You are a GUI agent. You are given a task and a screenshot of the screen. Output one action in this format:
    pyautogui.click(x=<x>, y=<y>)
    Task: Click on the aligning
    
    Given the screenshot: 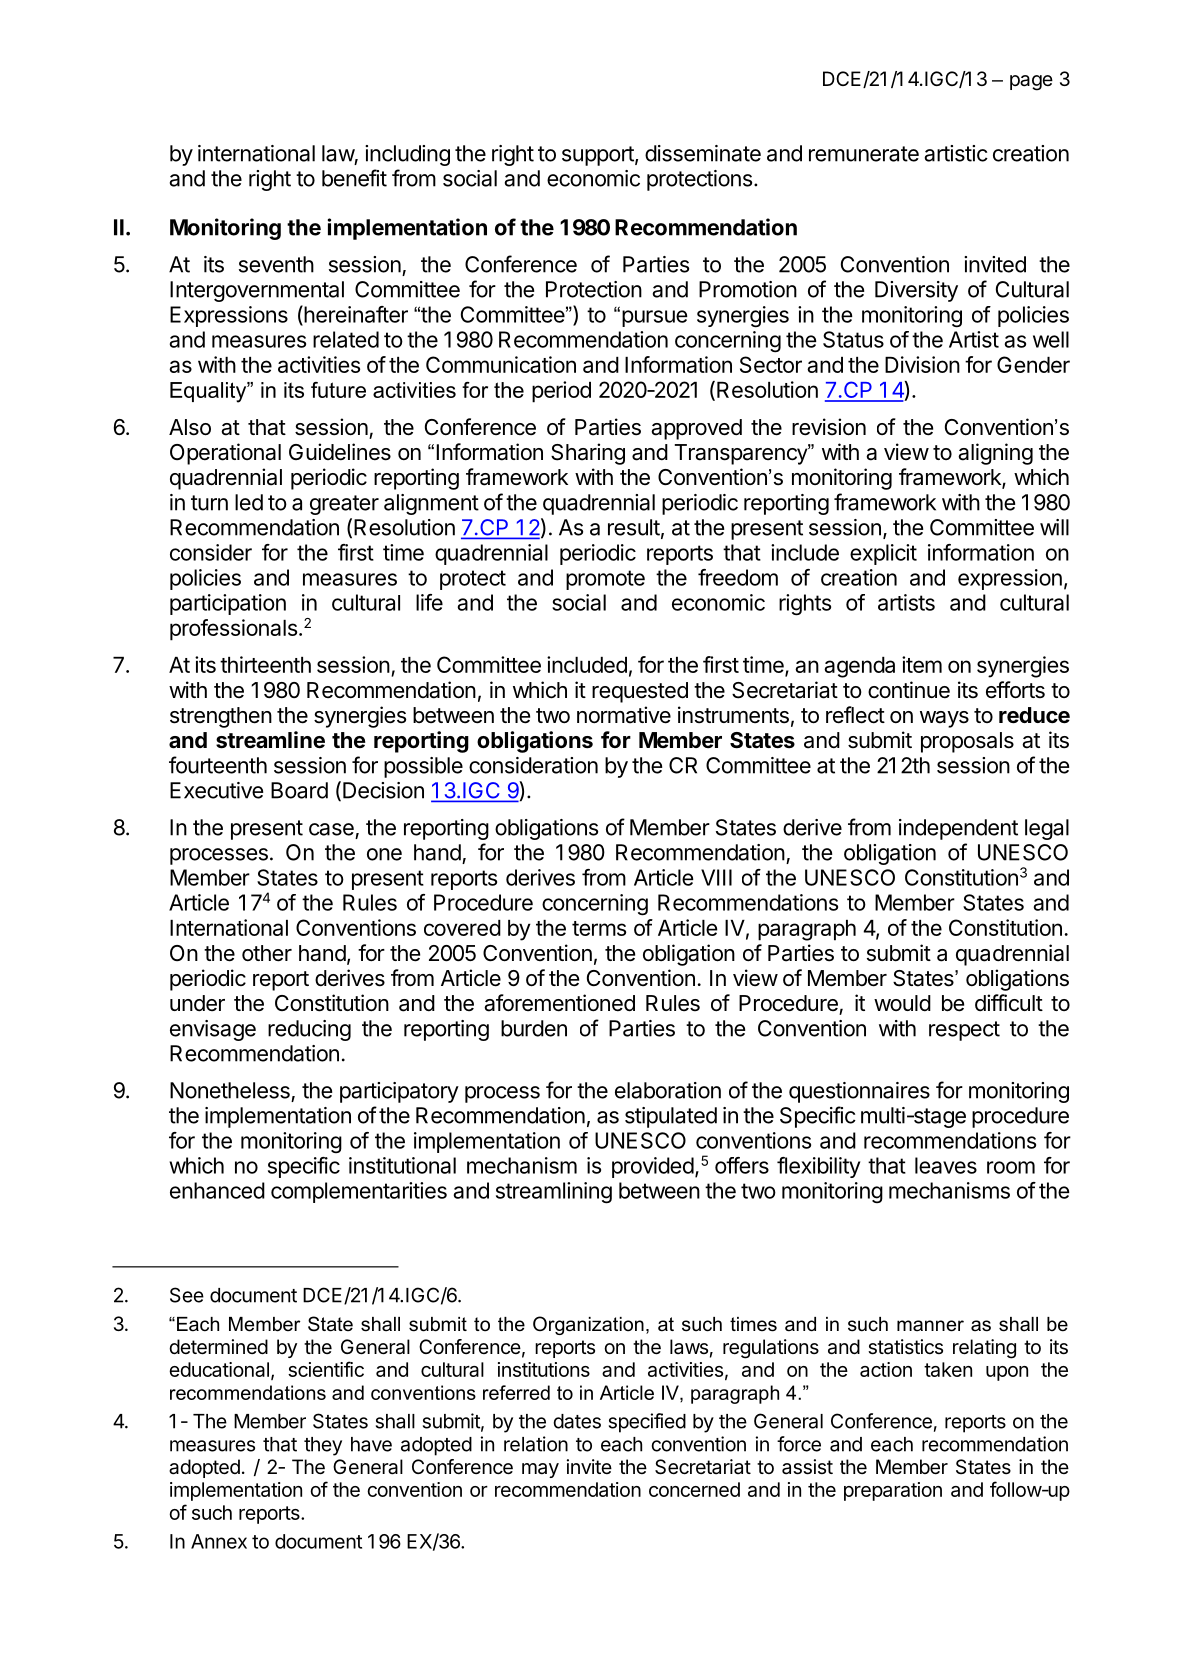 What is the action you would take?
    pyautogui.click(x=995, y=454)
